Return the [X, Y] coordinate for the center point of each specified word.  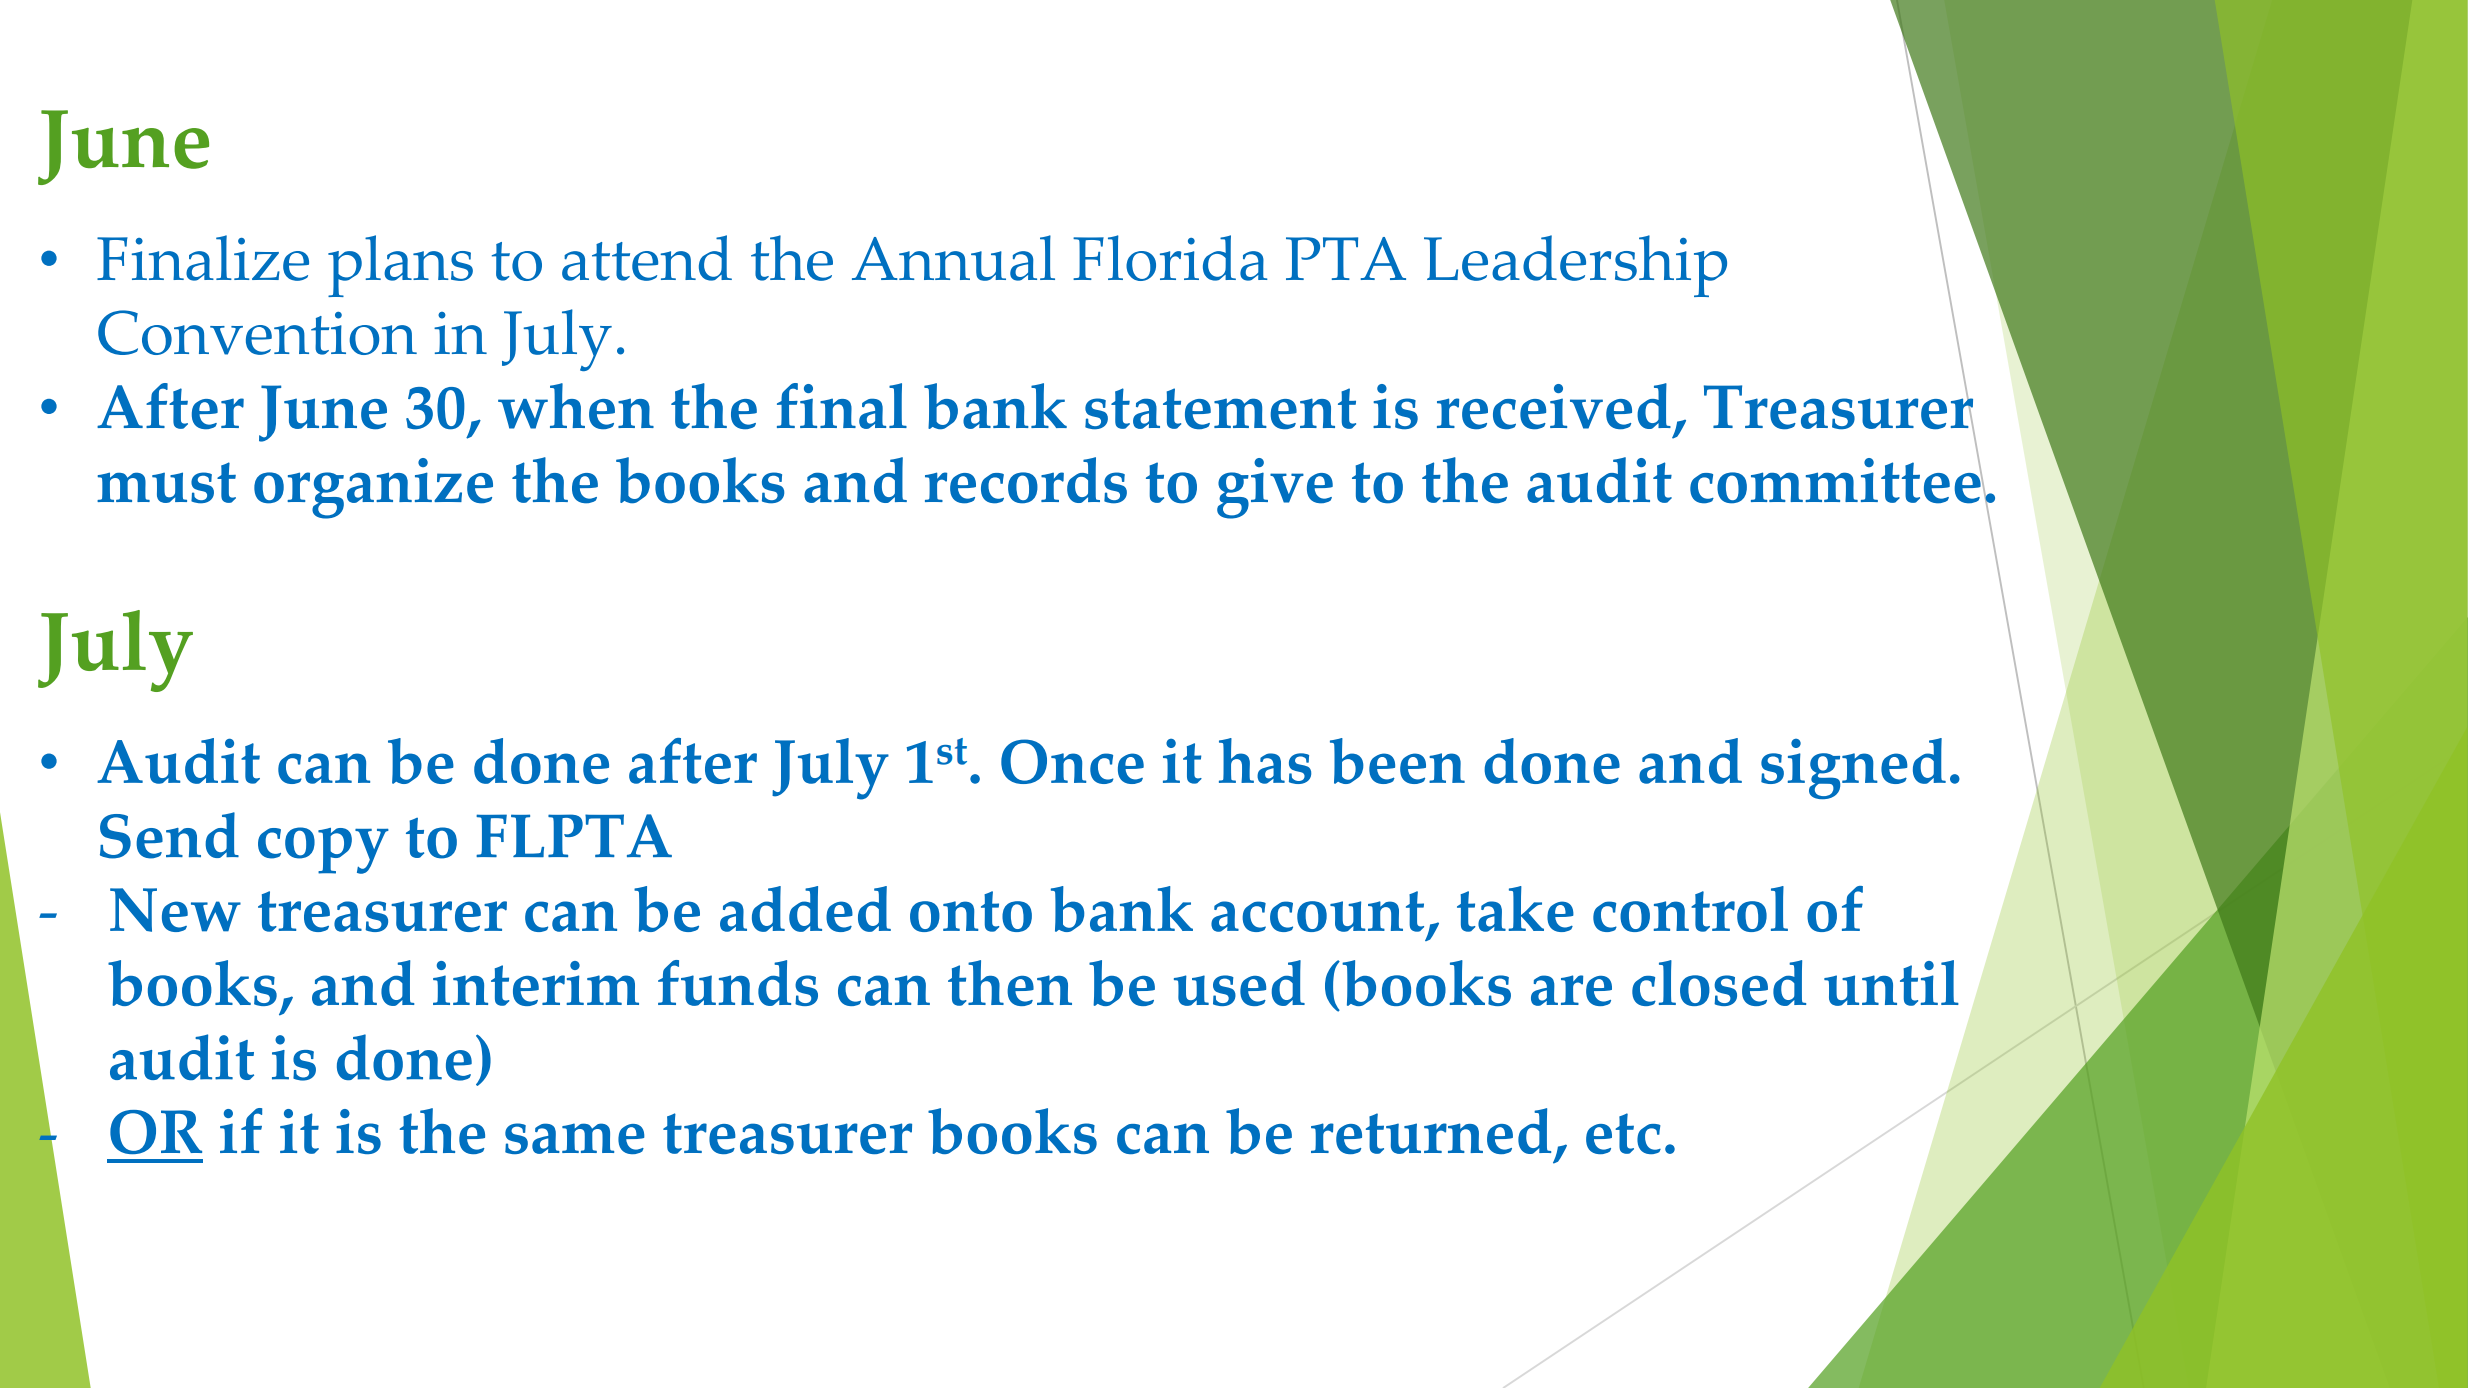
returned [1431, 1131]
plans [400, 266]
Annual [953, 258]
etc [1623, 1133]
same [575, 1138]
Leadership [1575, 266]
